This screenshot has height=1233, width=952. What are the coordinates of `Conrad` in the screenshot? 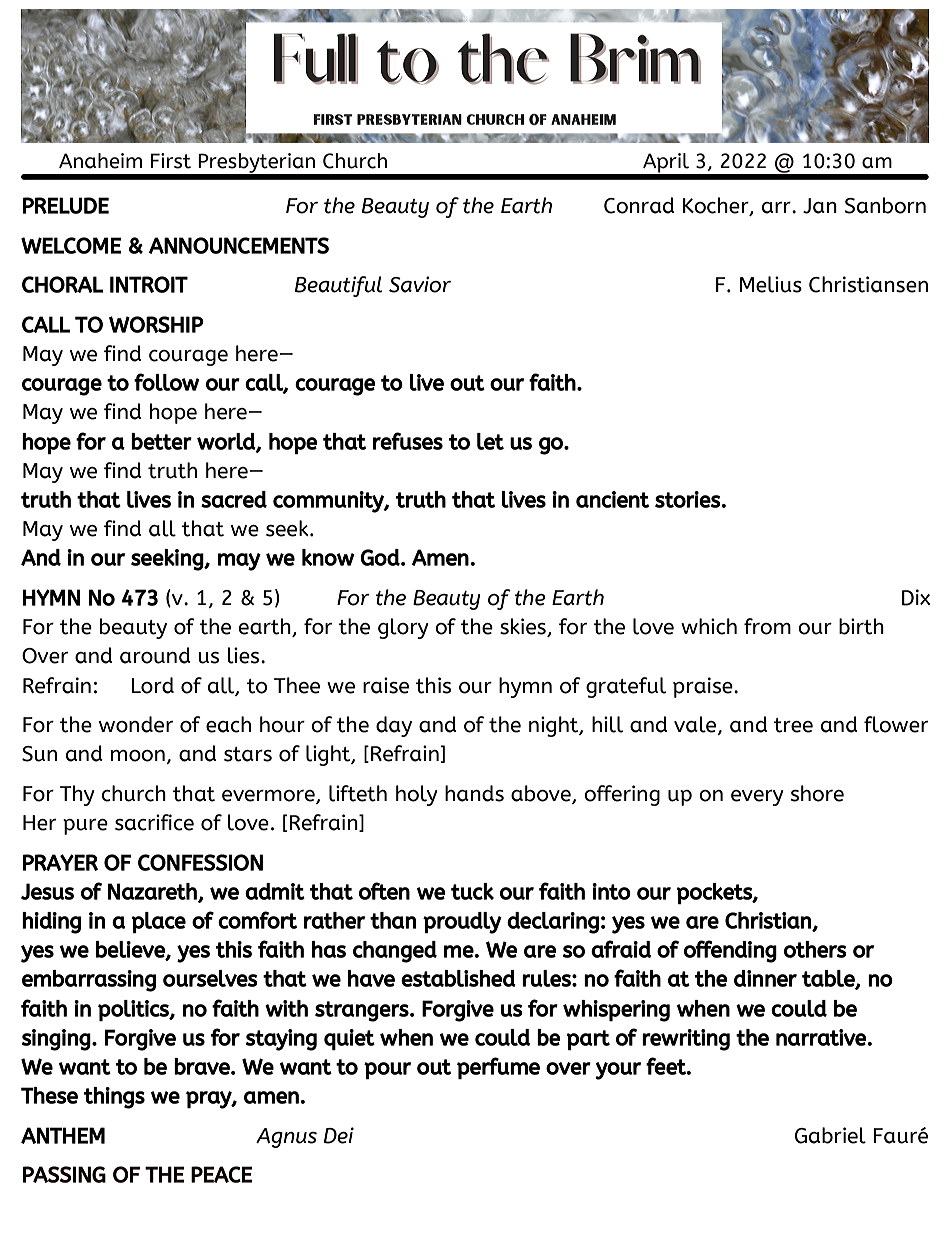 It's located at (639, 205).
